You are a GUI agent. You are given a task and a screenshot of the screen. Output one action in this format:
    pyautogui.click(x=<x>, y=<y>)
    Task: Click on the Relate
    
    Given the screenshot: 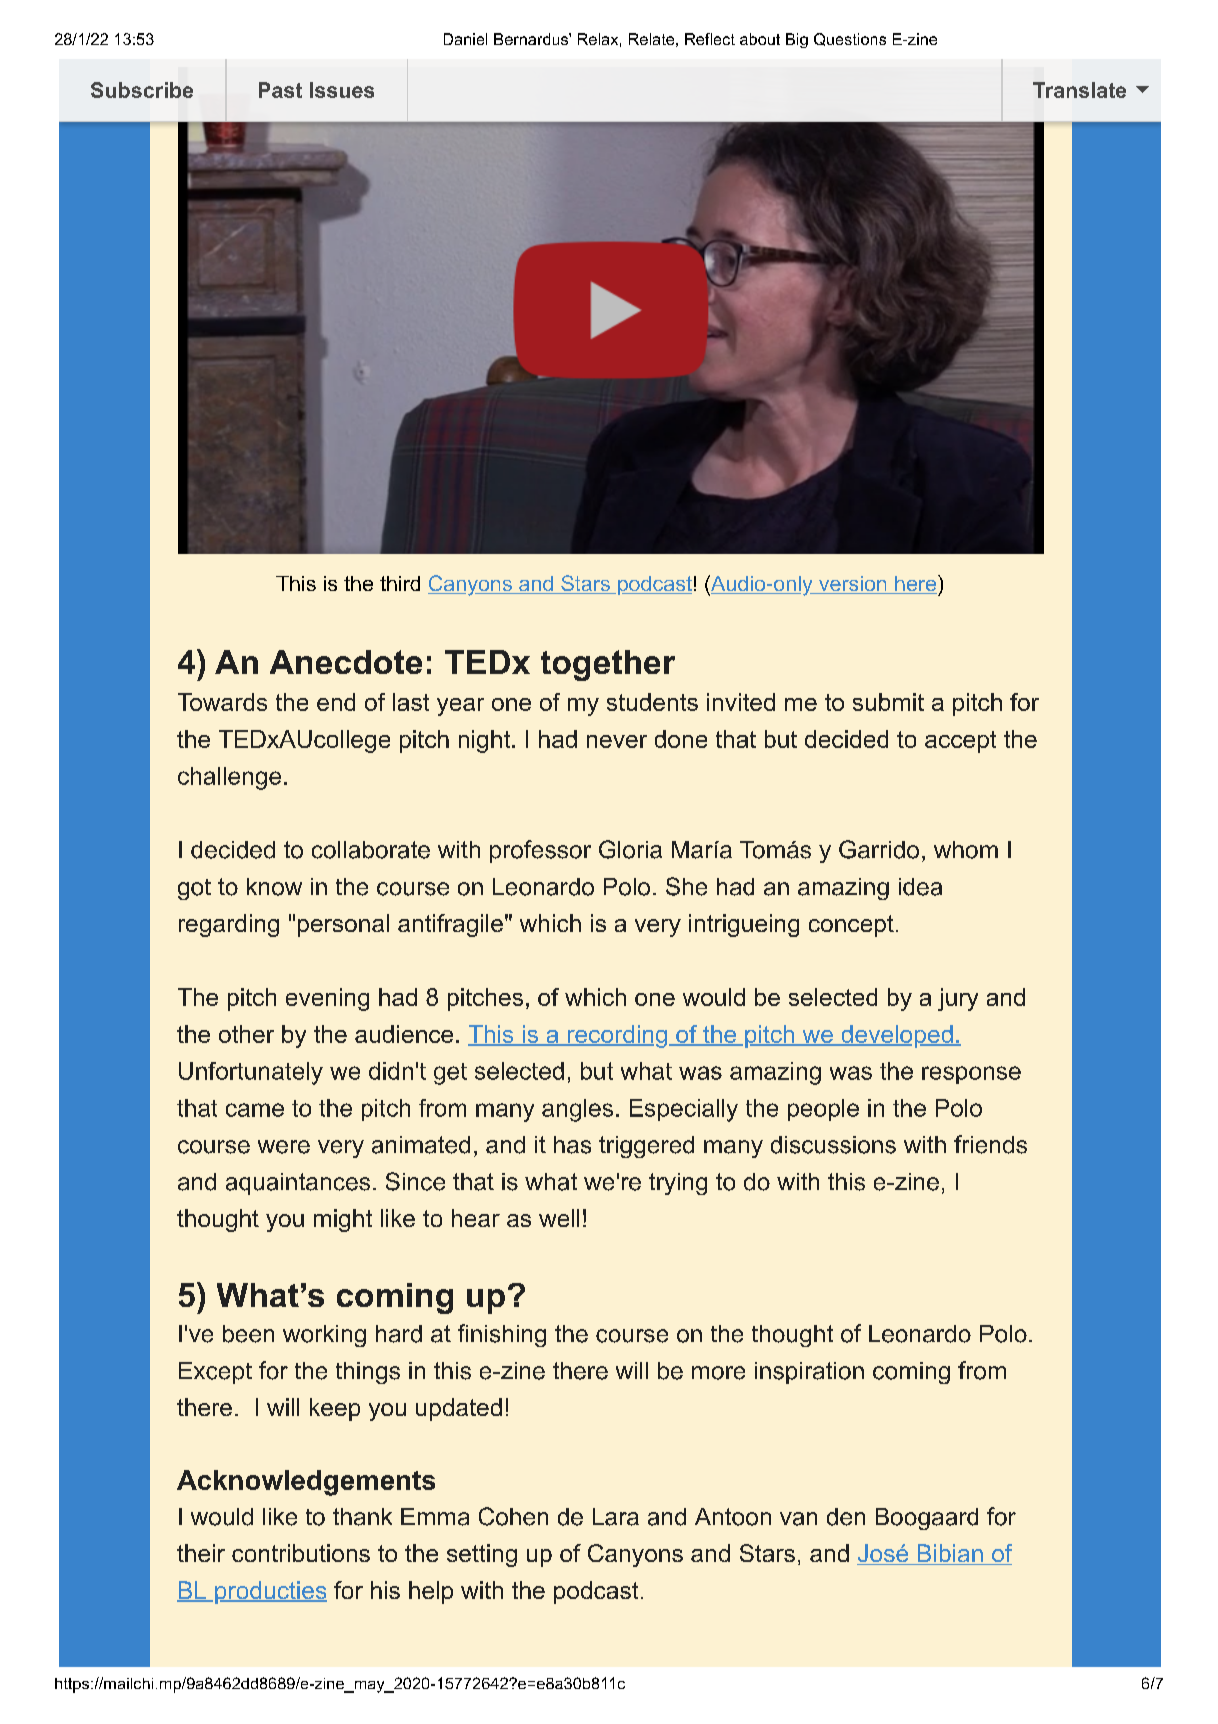 What is the action you would take?
    pyautogui.click(x=651, y=39)
